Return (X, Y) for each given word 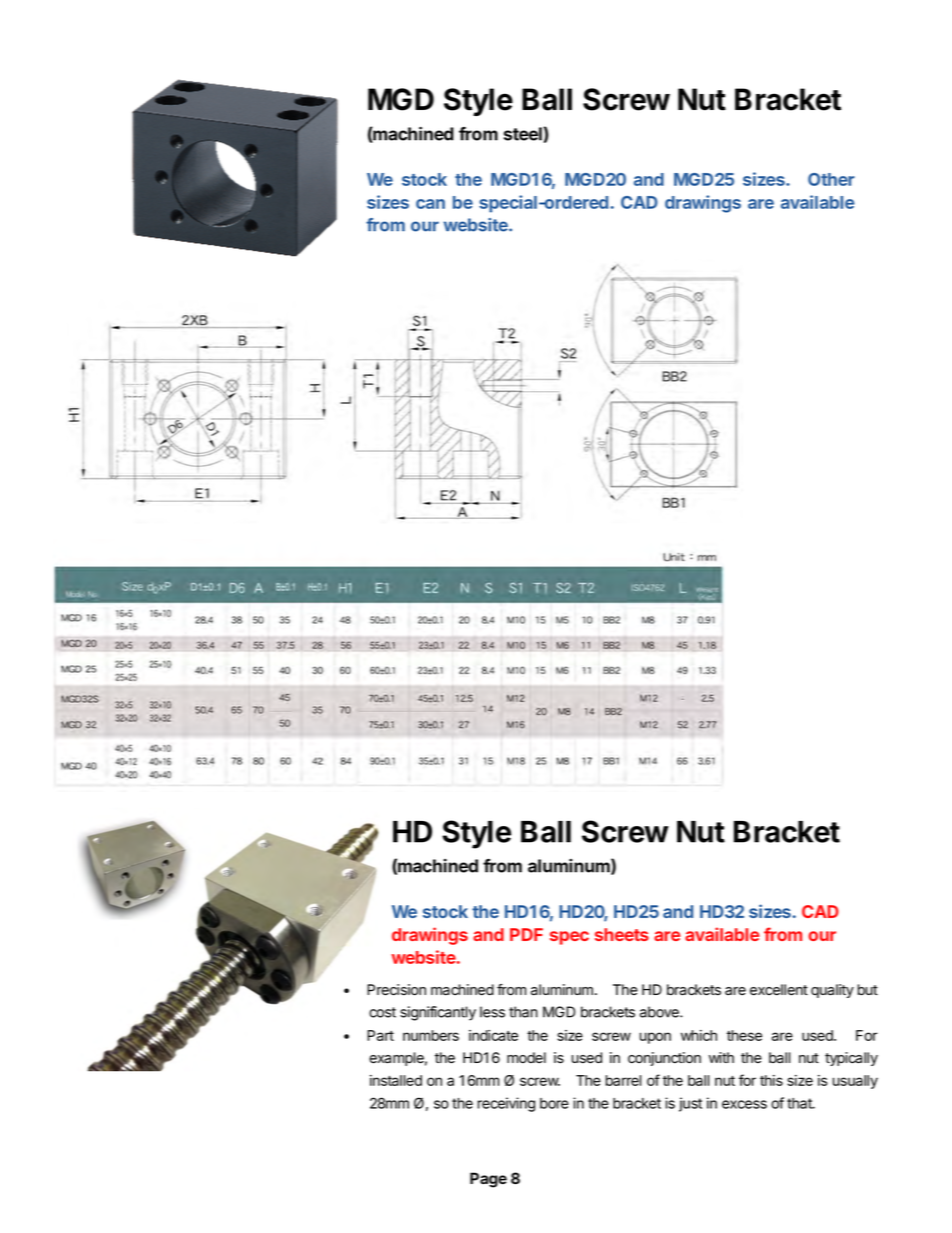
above (660, 1012)
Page (488, 1180)
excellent (779, 990)
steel (524, 135)
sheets (622, 934)
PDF (526, 934)
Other (831, 179)
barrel (623, 1080)
